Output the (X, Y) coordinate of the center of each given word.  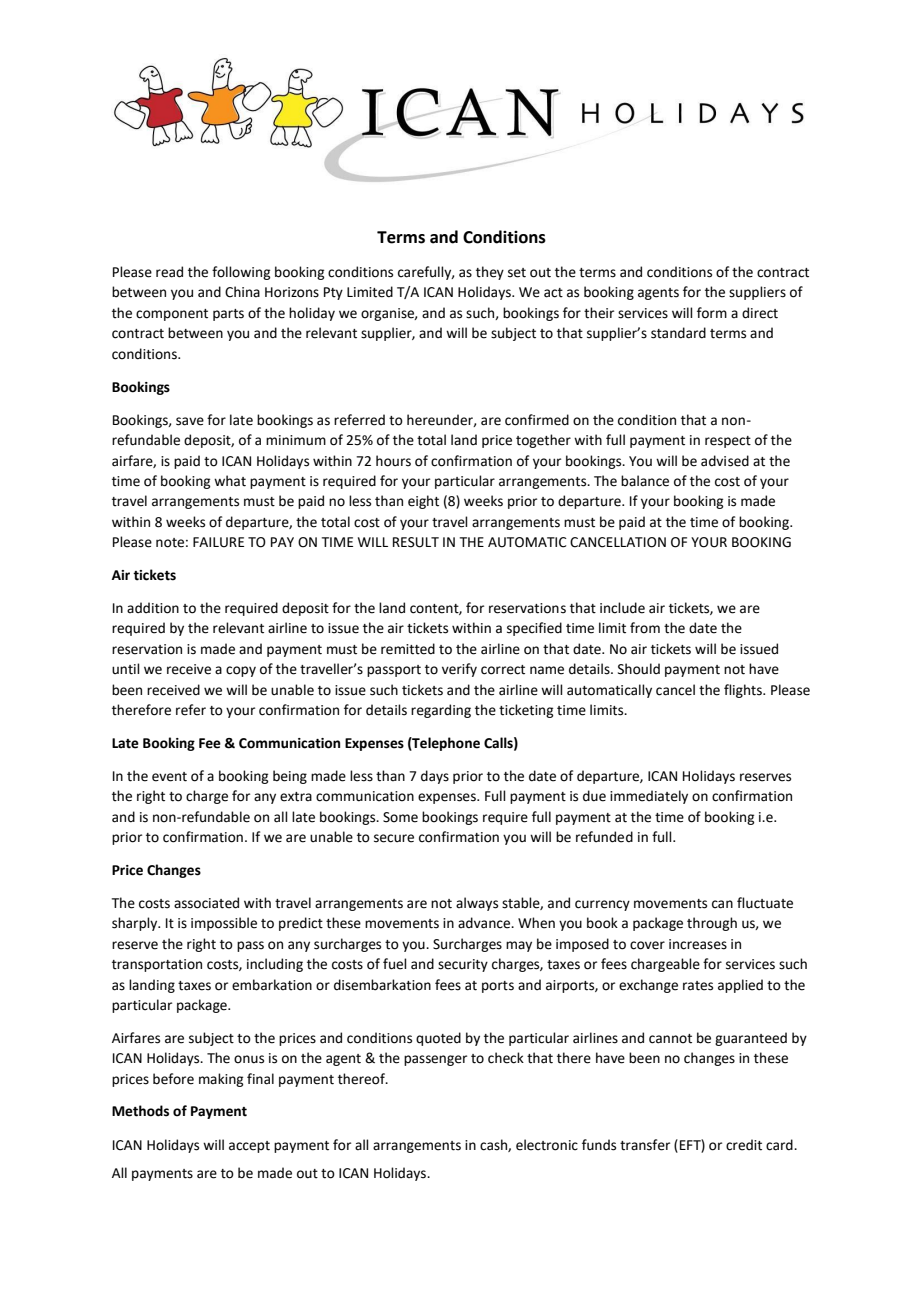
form (712, 313)
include (622, 608)
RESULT (416, 542)
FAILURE (218, 542)
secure (394, 838)
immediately (649, 797)
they (490, 273)
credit (744, 1145)
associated (206, 903)
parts (228, 315)
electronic (547, 1145)
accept (249, 1147)
